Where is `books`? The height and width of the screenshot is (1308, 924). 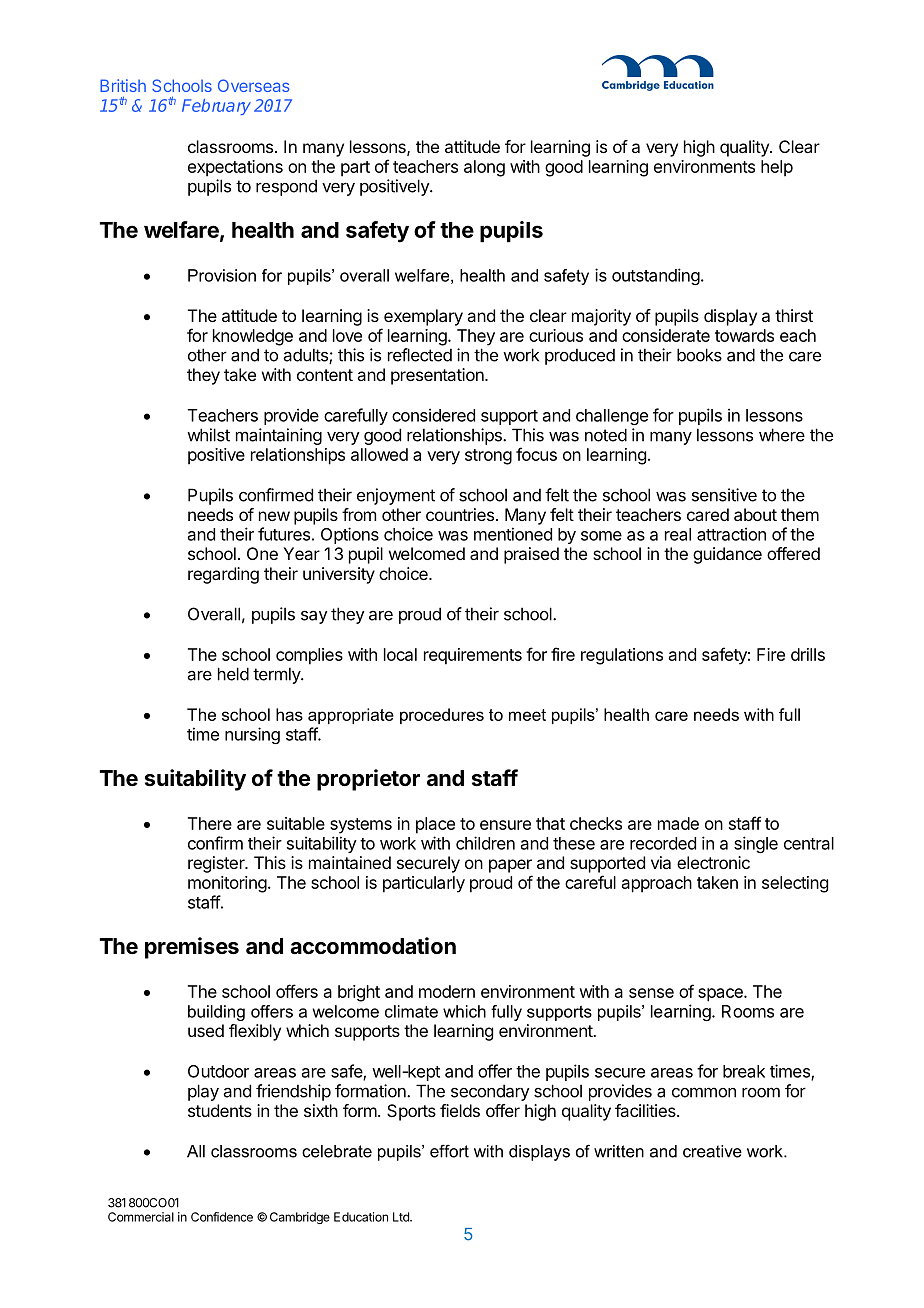
books is located at coordinates (699, 355).
